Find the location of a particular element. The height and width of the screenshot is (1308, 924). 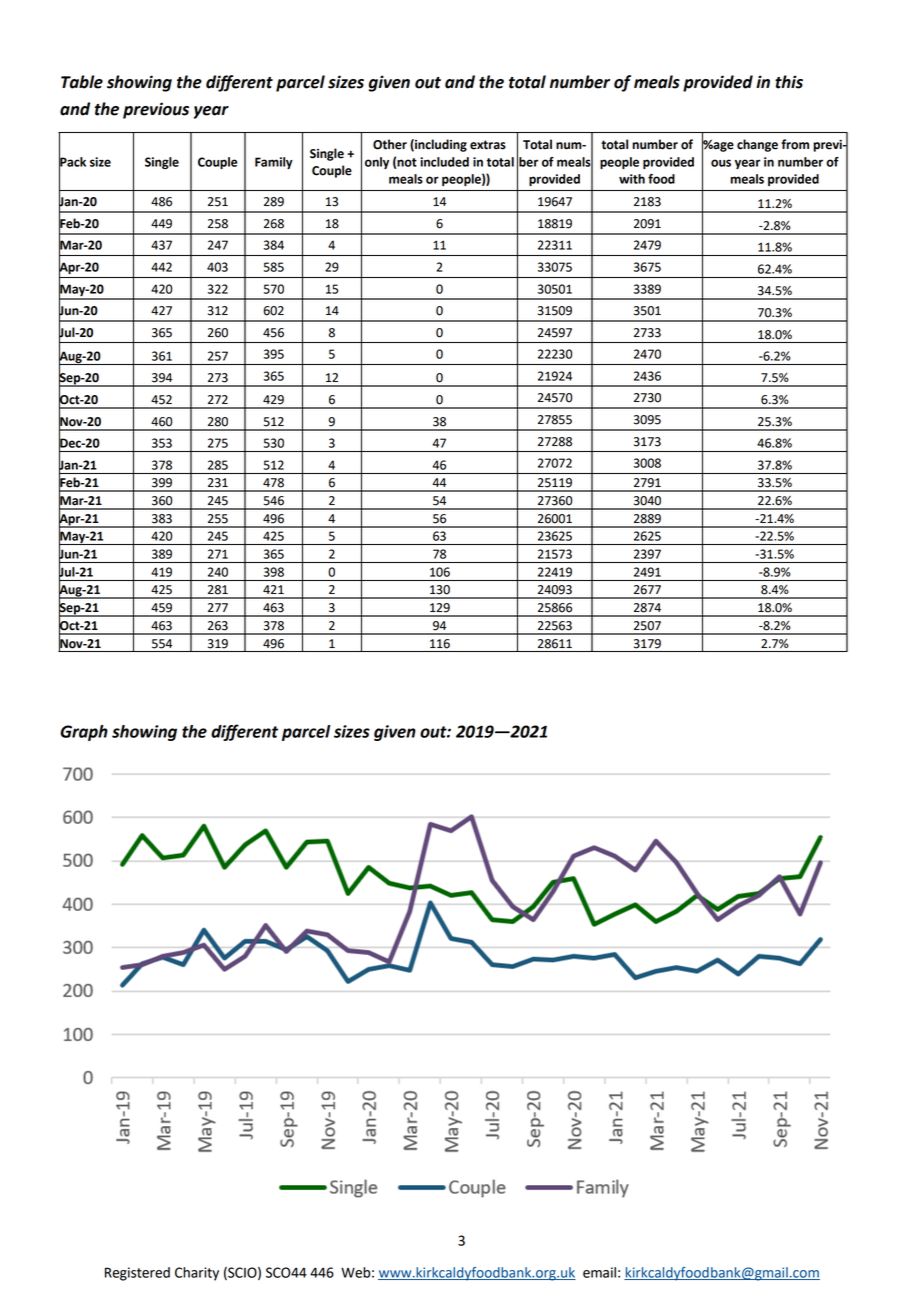

Table is located at coordinates (82, 82).
